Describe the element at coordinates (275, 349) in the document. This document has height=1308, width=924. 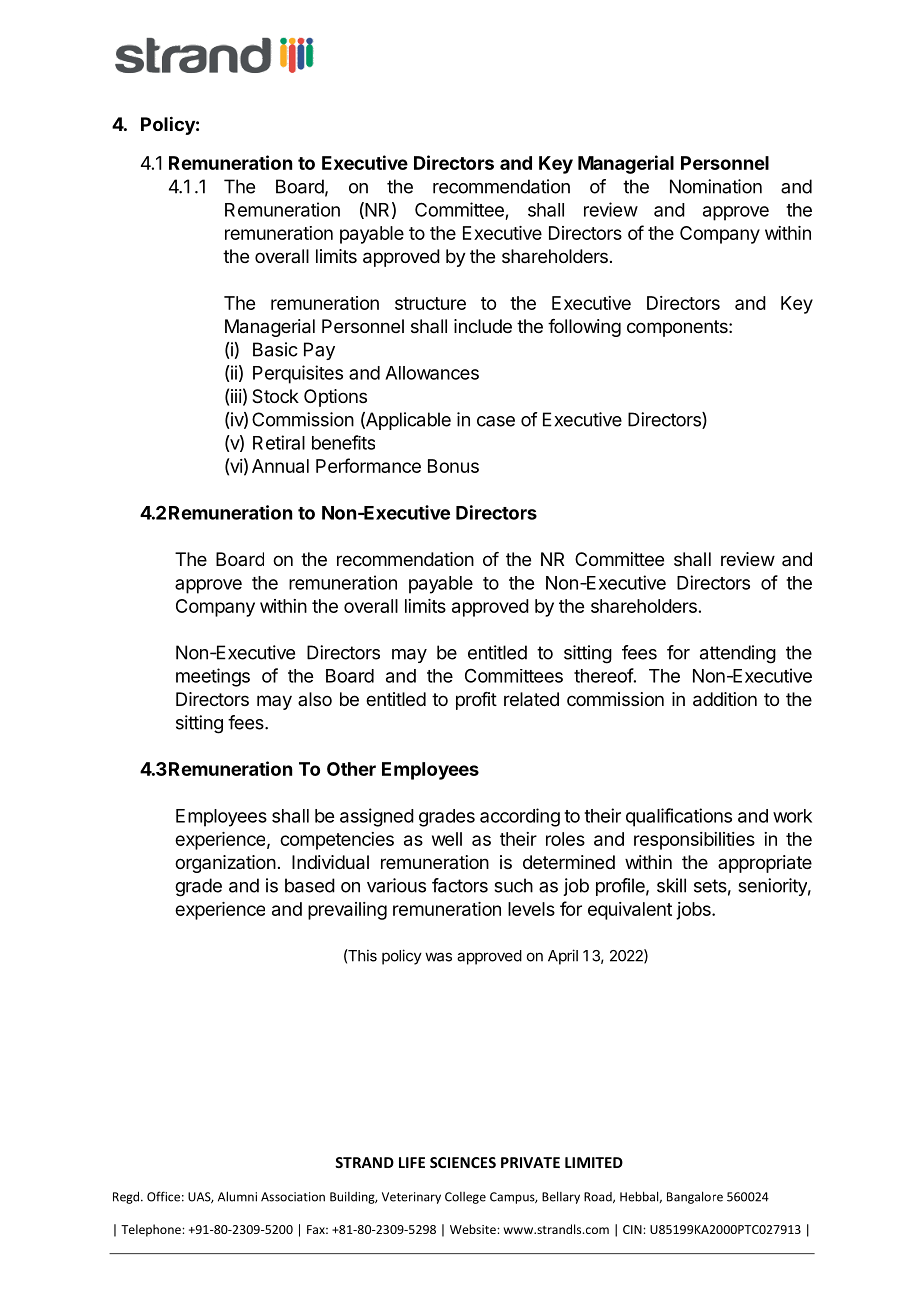
I see `Basic` at that location.
